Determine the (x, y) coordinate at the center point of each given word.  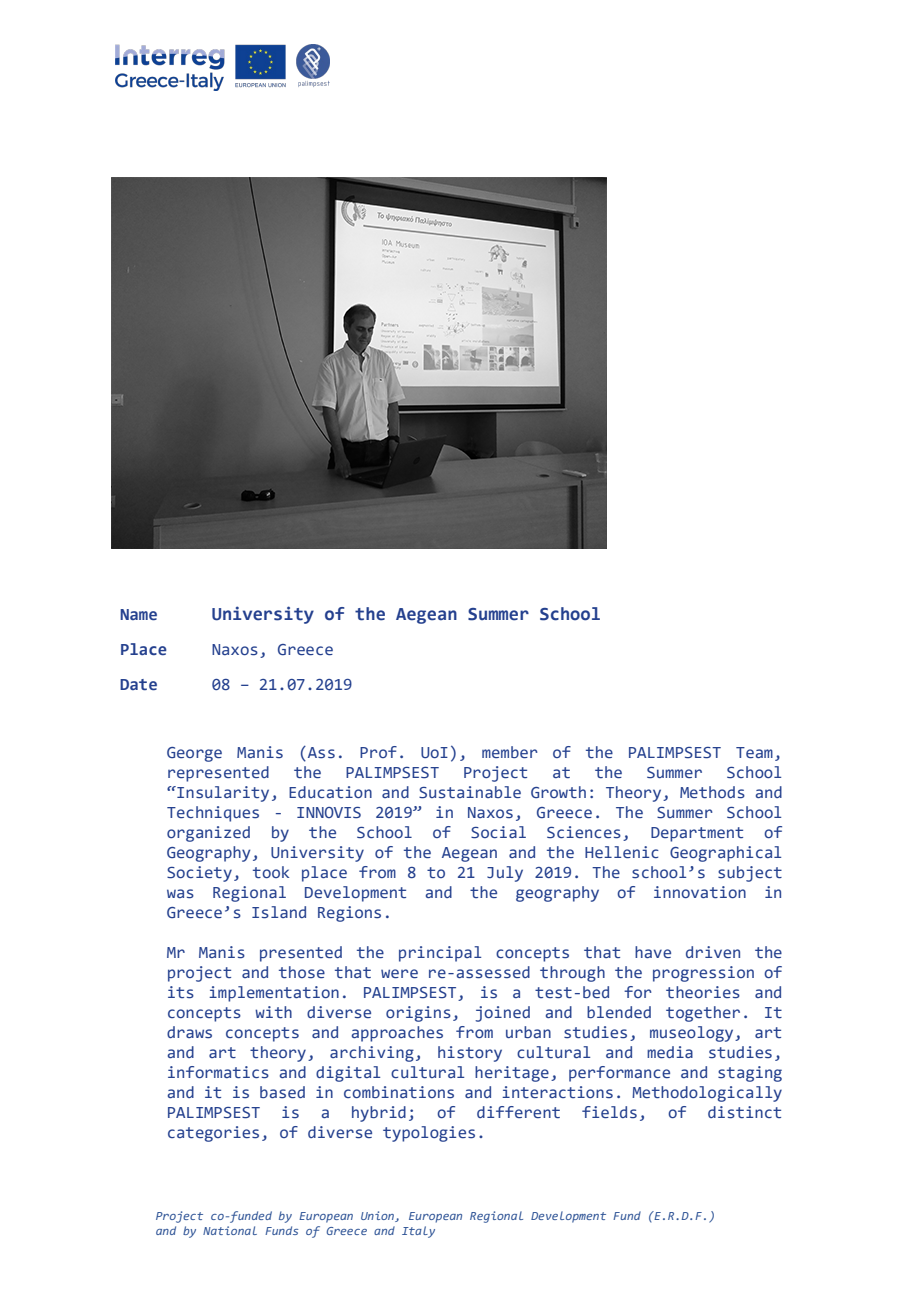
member (510, 752)
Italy (418, 1232)
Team (754, 752)
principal (440, 954)
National (230, 1230)
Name (138, 615)
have (653, 952)
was (180, 894)
